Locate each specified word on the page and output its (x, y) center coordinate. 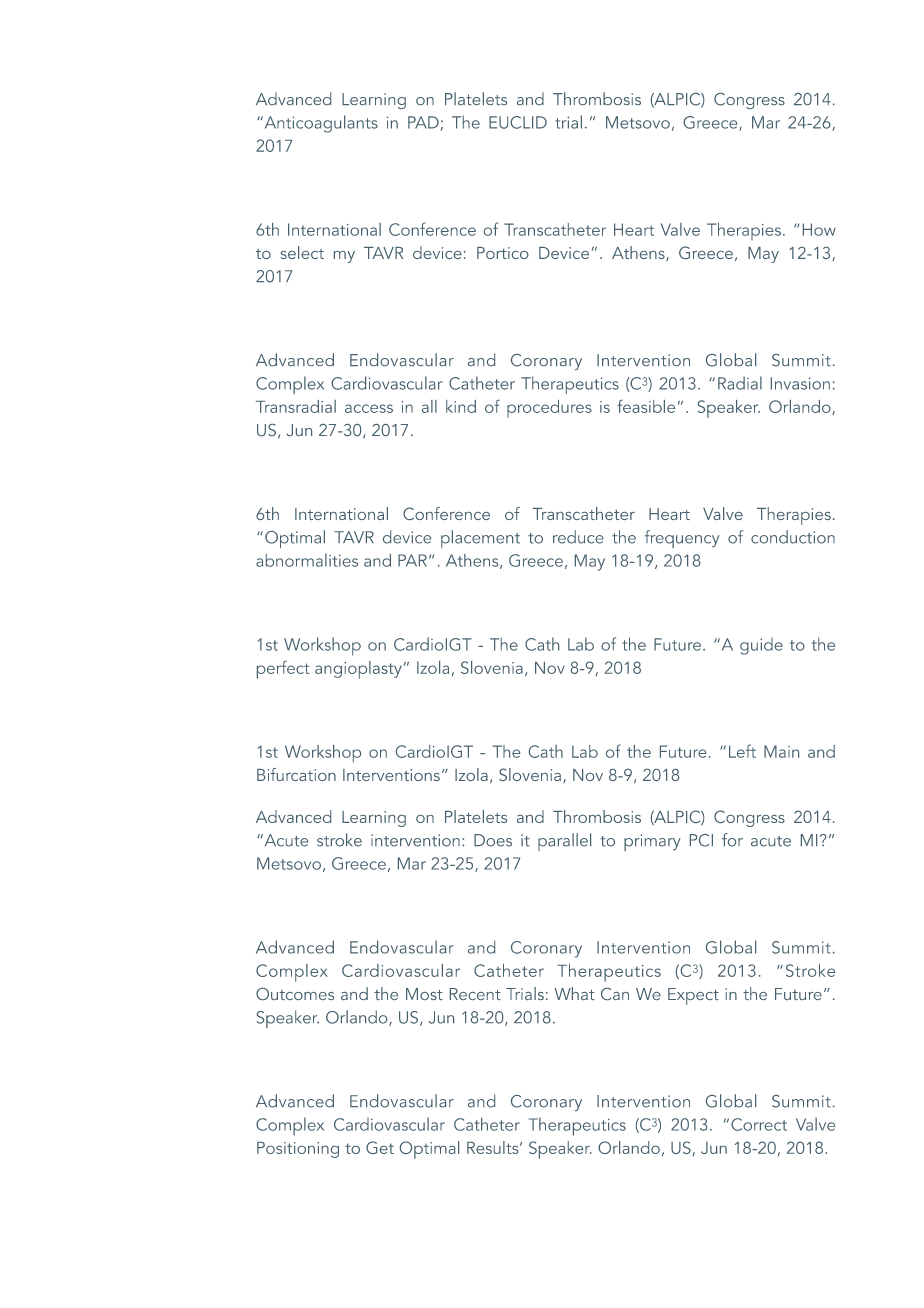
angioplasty (358, 670)
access (369, 408)
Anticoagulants (320, 124)
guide (761, 646)
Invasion (800, 383)
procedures (549, 409)
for (732, 840)
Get (380, 1147)
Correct (759, 1124)
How (819, 229)
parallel (564, 842)
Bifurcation (296, 774)
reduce (578, 537)
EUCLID (518, 122)
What (574, 993)
